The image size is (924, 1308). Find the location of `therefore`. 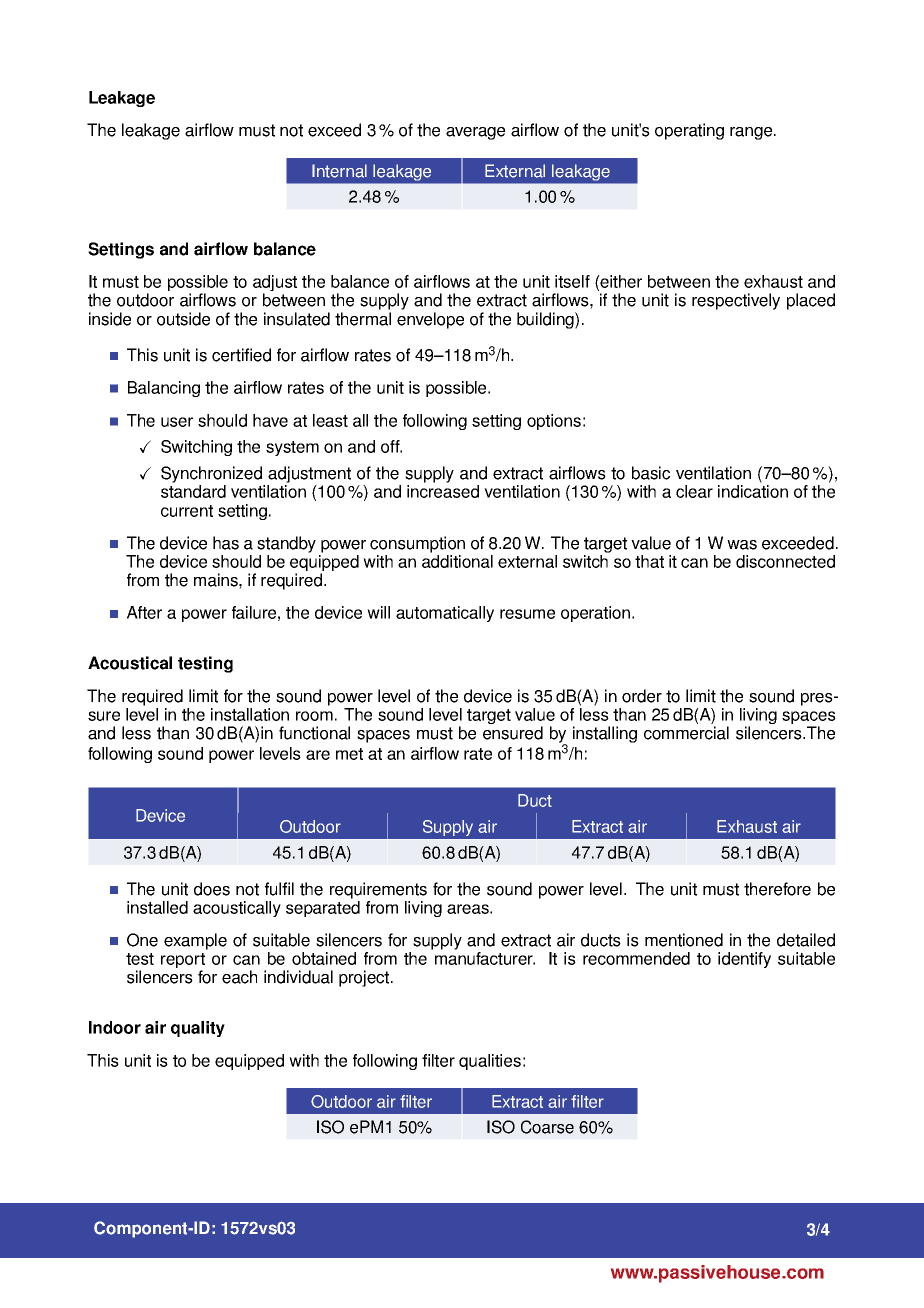

therefore is located at coordinates (777, 889).
